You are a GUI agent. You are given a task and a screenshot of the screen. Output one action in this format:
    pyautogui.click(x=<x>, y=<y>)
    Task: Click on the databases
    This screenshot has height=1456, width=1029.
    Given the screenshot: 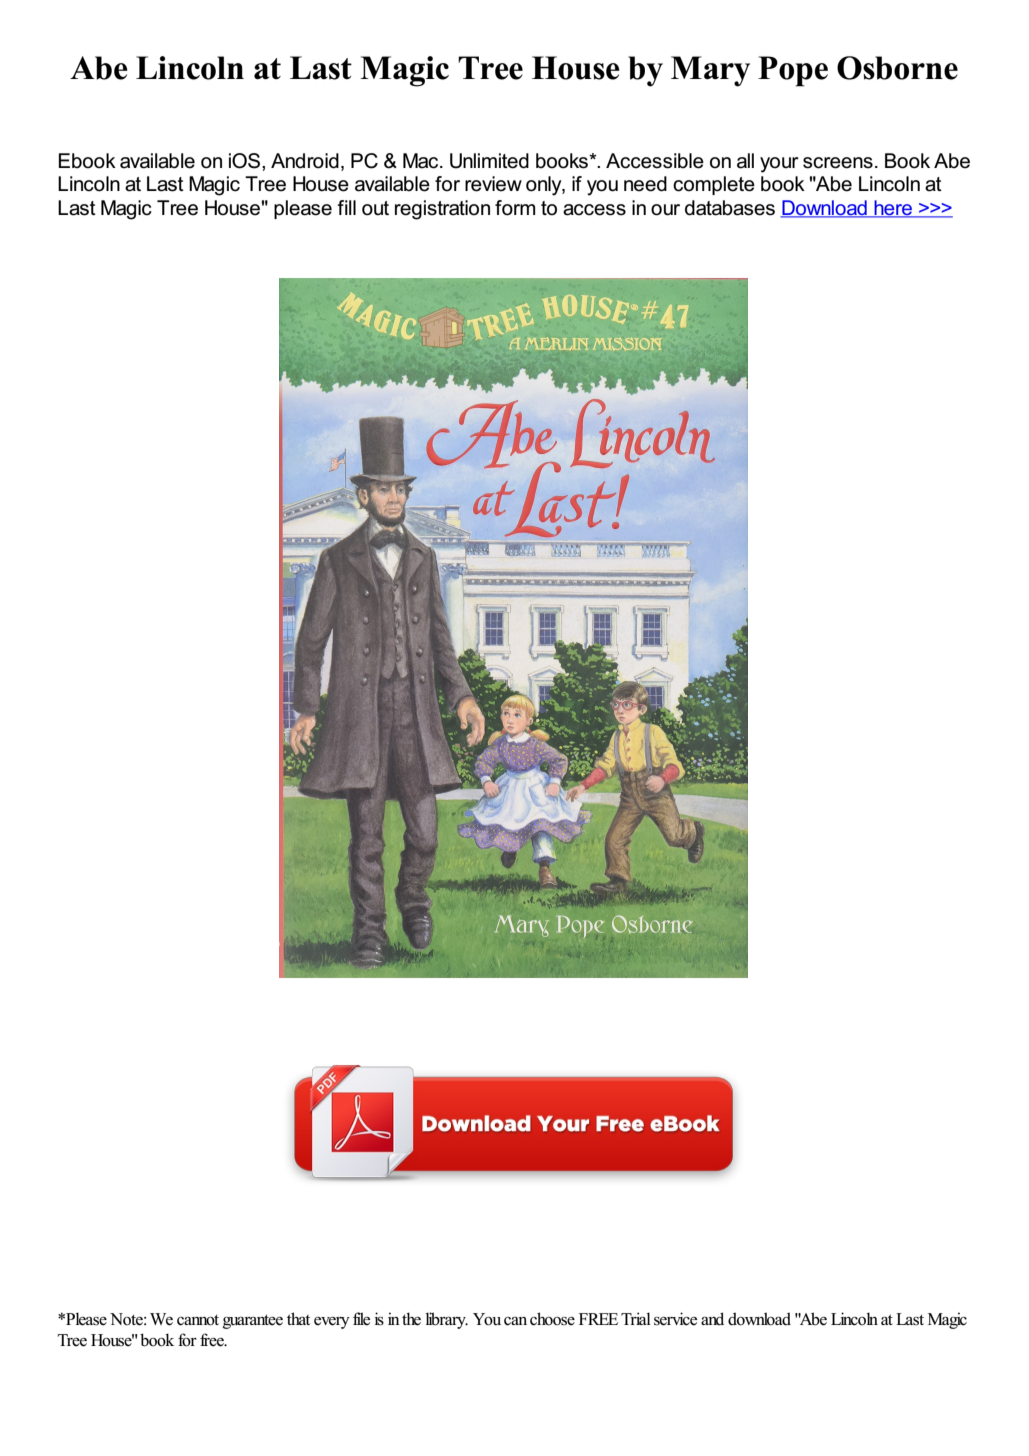 What is the action you would take?
    pyautogui.click(x=730, y=208)
